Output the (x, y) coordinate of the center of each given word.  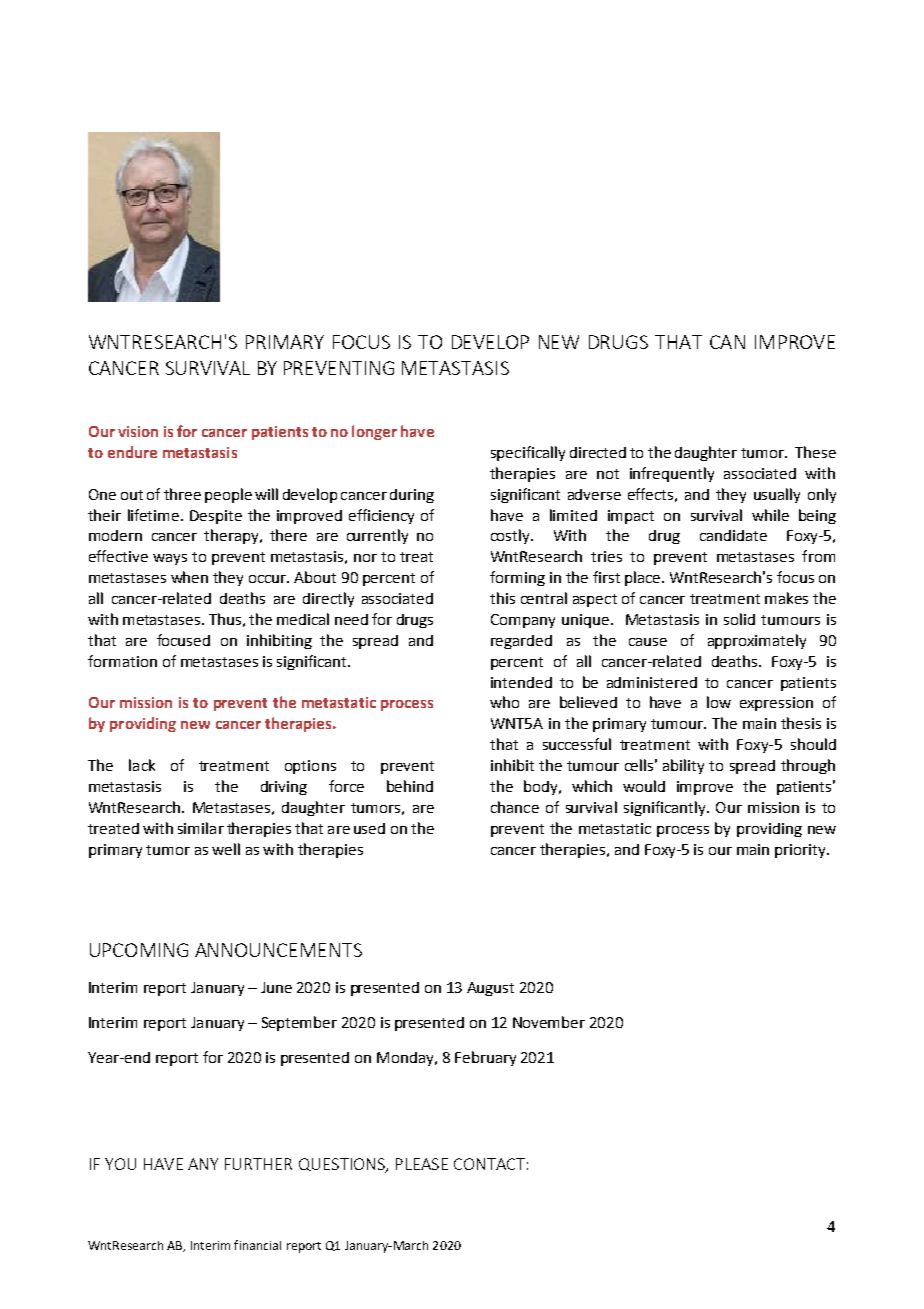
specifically (528, 453)
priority (801, 851)
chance (515, 807)
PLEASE (422, 1164)
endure (132, 452)
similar (201, 828)
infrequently (672, 474)
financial (257, 1245)
